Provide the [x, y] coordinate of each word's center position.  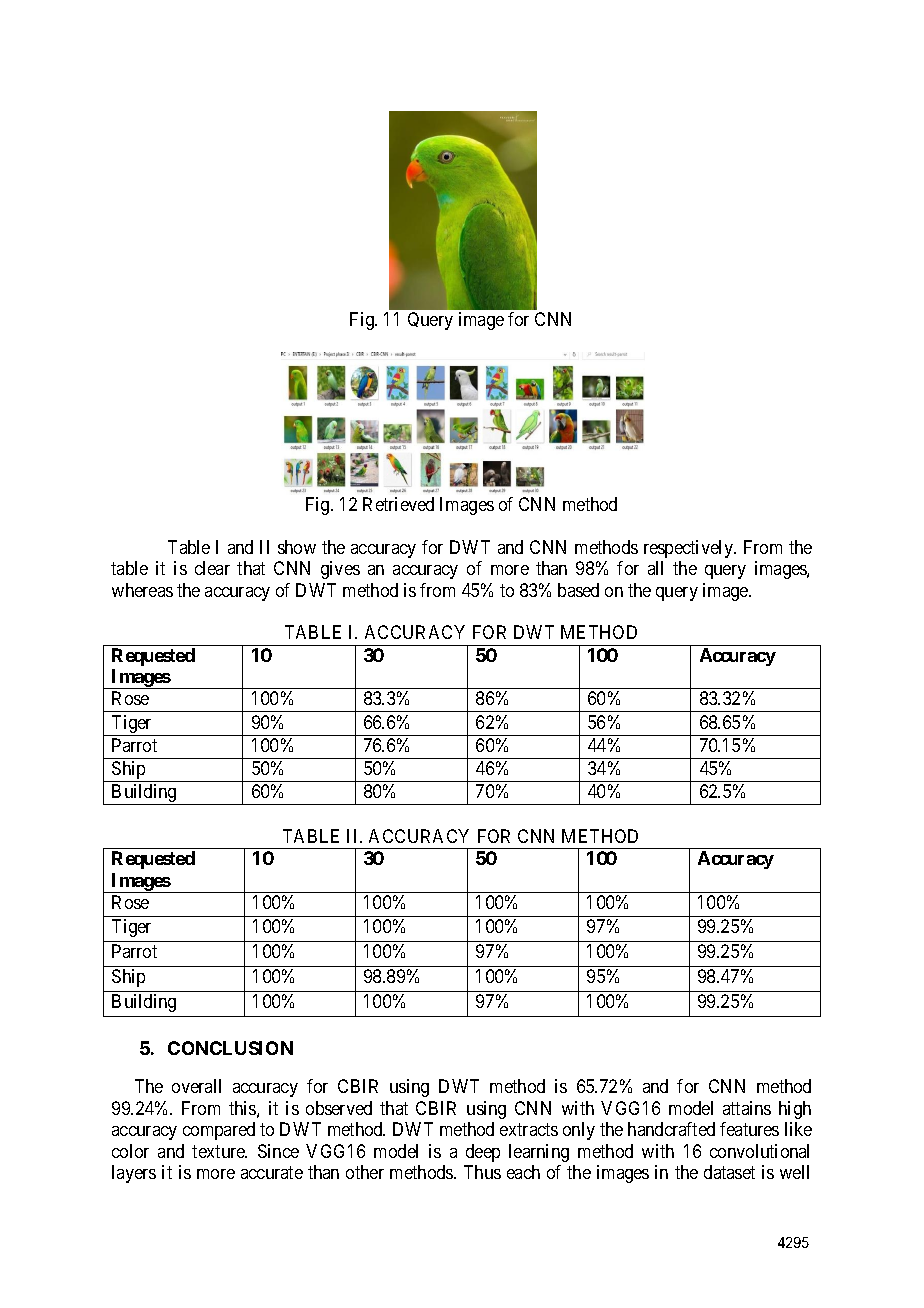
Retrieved [398, 504]
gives [340, 570]
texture [219, 1151]
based [578, 590]
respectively [689, 549]
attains [747, 1108]
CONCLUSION [230, 1048]
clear [212, 568]
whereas [142, 590]
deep [483, 1153]
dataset [729, 1172]
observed [339, 1108]
